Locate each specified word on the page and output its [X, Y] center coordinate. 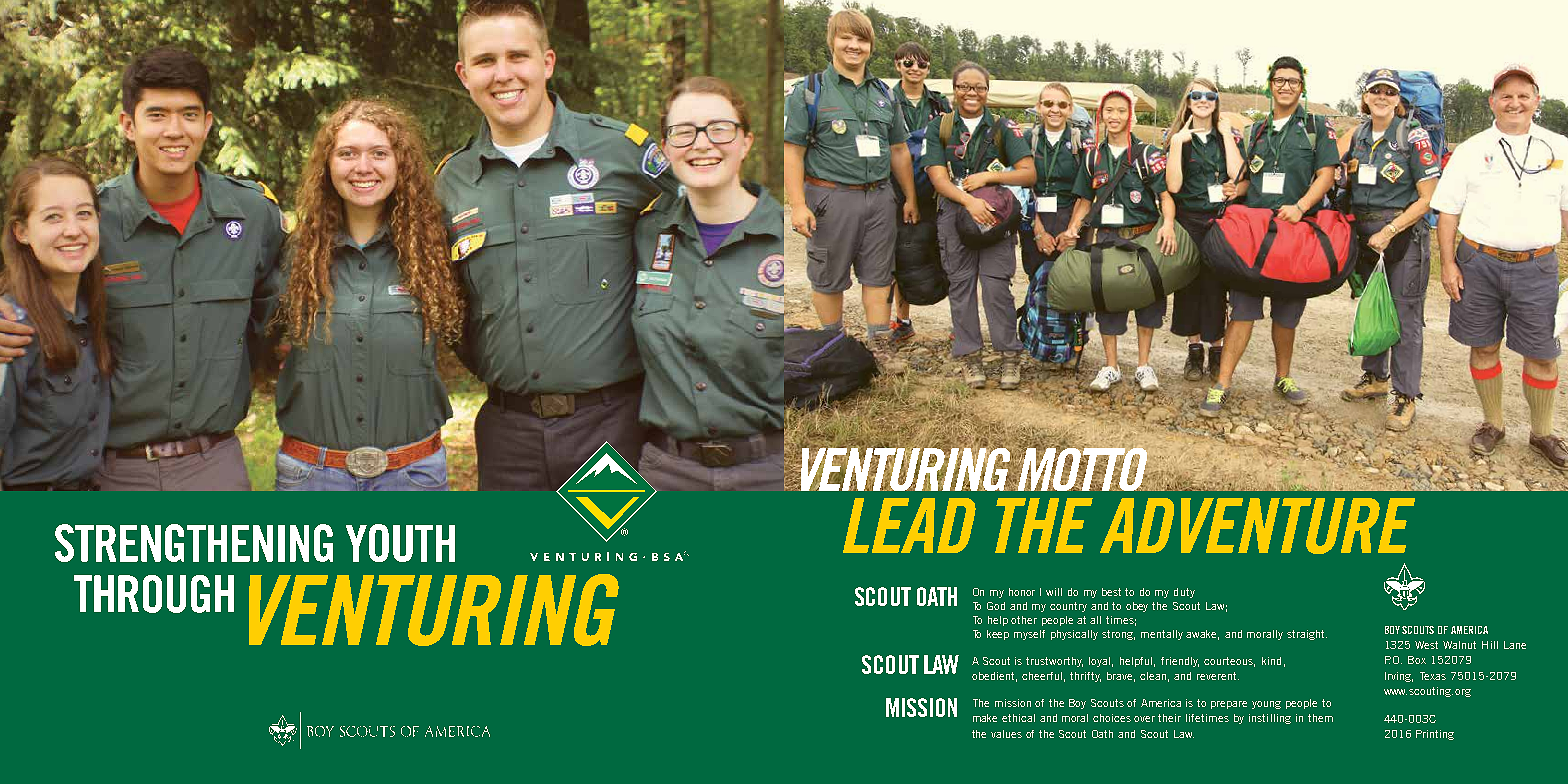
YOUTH [400, 543]
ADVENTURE [1257, 526]
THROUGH [154, 594]
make [985, 718]
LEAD [909, 525]
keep [998, 635]
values [1006, 734]
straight [1307, 635]
